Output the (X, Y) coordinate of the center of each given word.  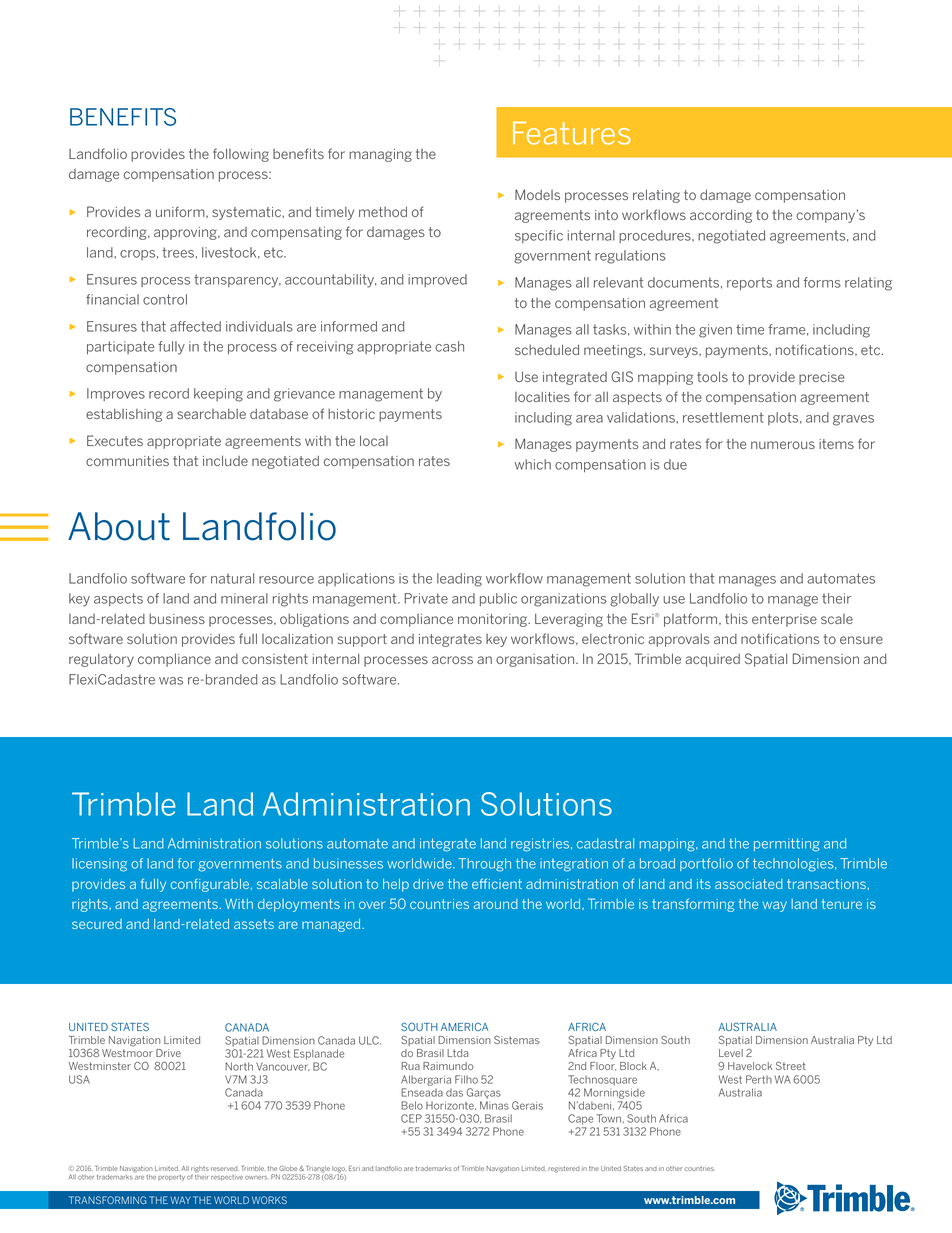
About (119, 526)
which (533, 464)
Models (537, 194)
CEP (411, 1118)
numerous (783, 445)
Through (484, 865)
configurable (211, 885)
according (721, 216)
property (171, 1178)
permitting (787, 845)
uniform (181, 211)
